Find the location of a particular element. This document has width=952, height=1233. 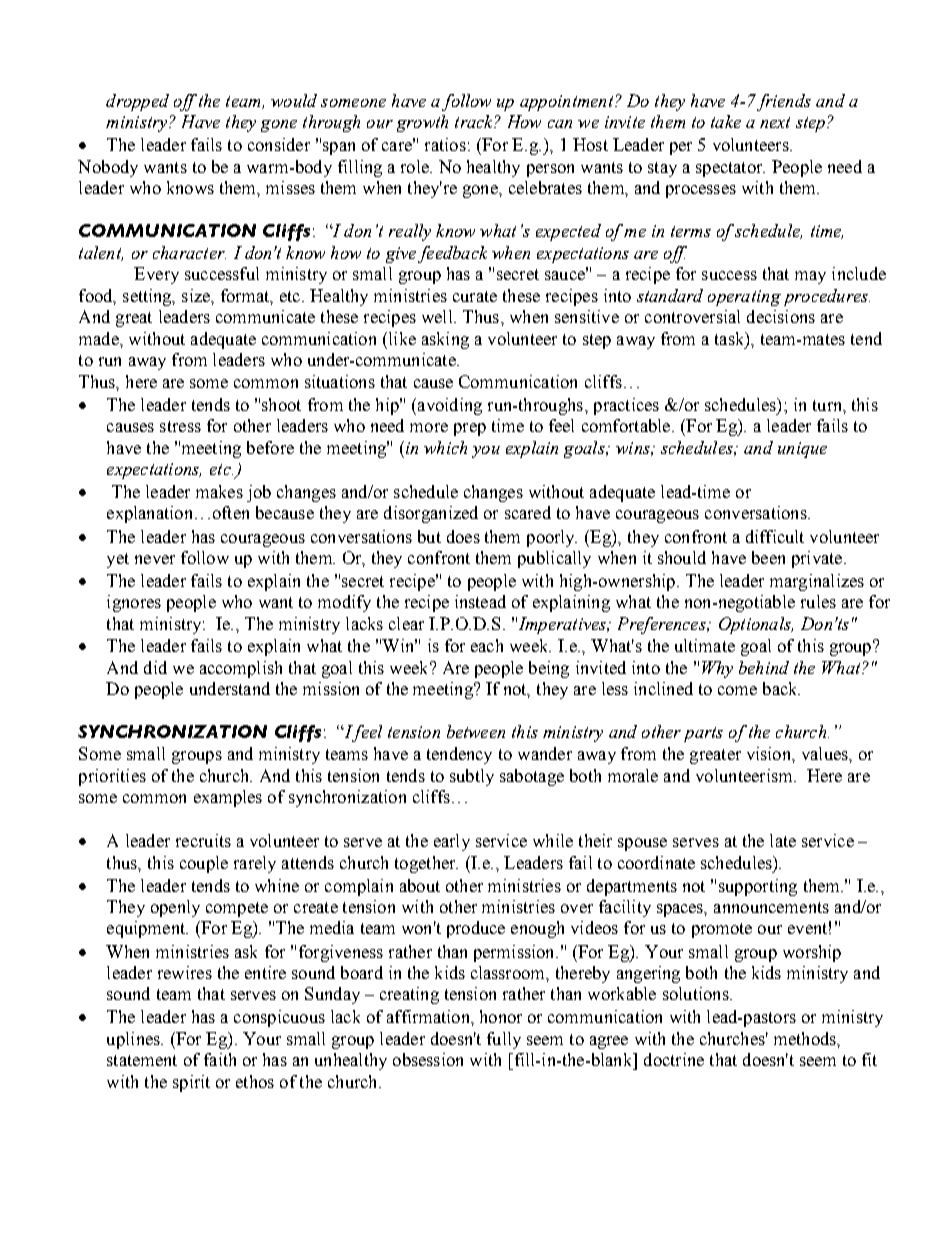

faith is located at coordinates (220, 1059).
